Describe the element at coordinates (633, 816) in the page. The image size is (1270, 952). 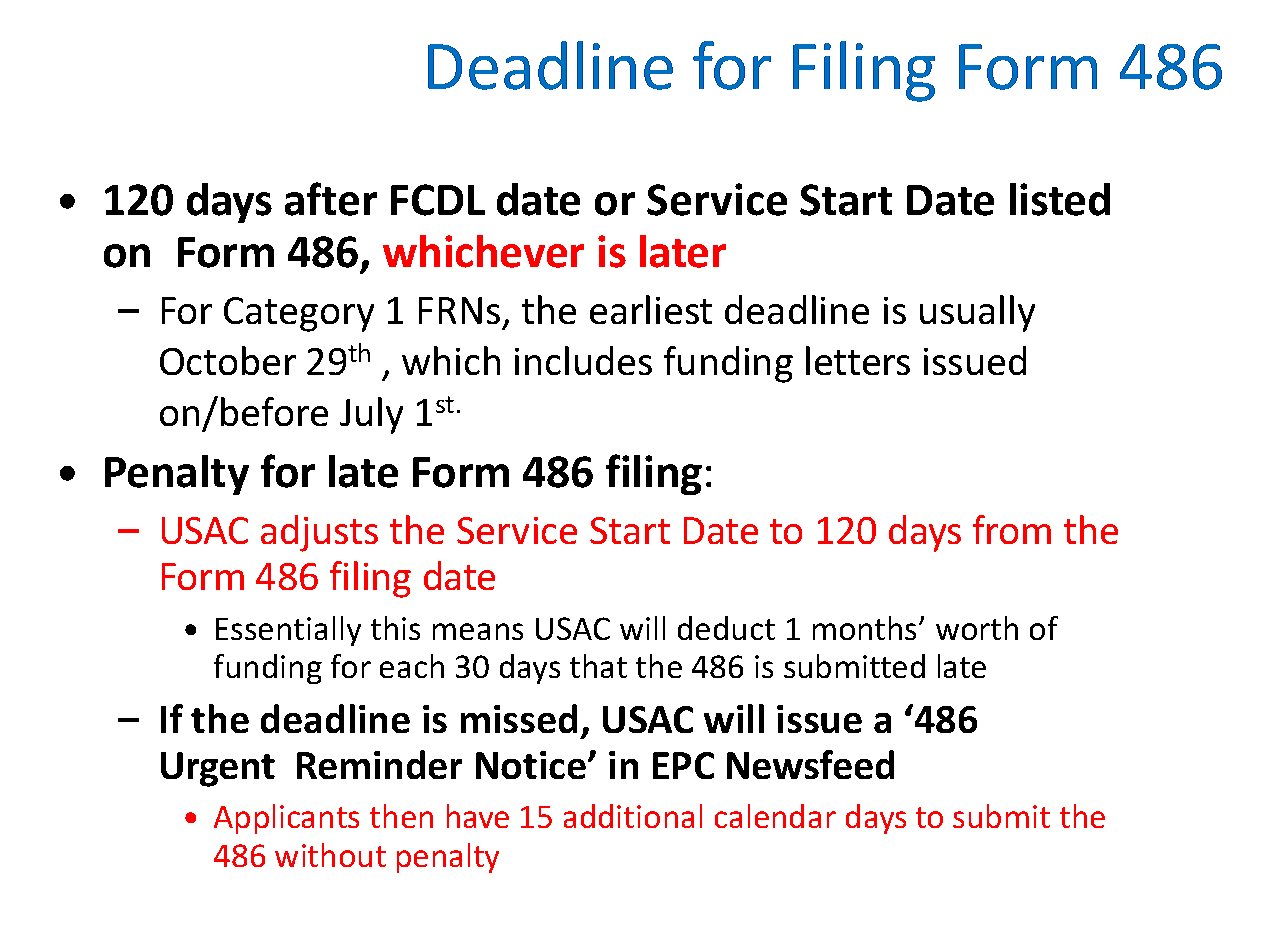
I see `additional` at that location.
